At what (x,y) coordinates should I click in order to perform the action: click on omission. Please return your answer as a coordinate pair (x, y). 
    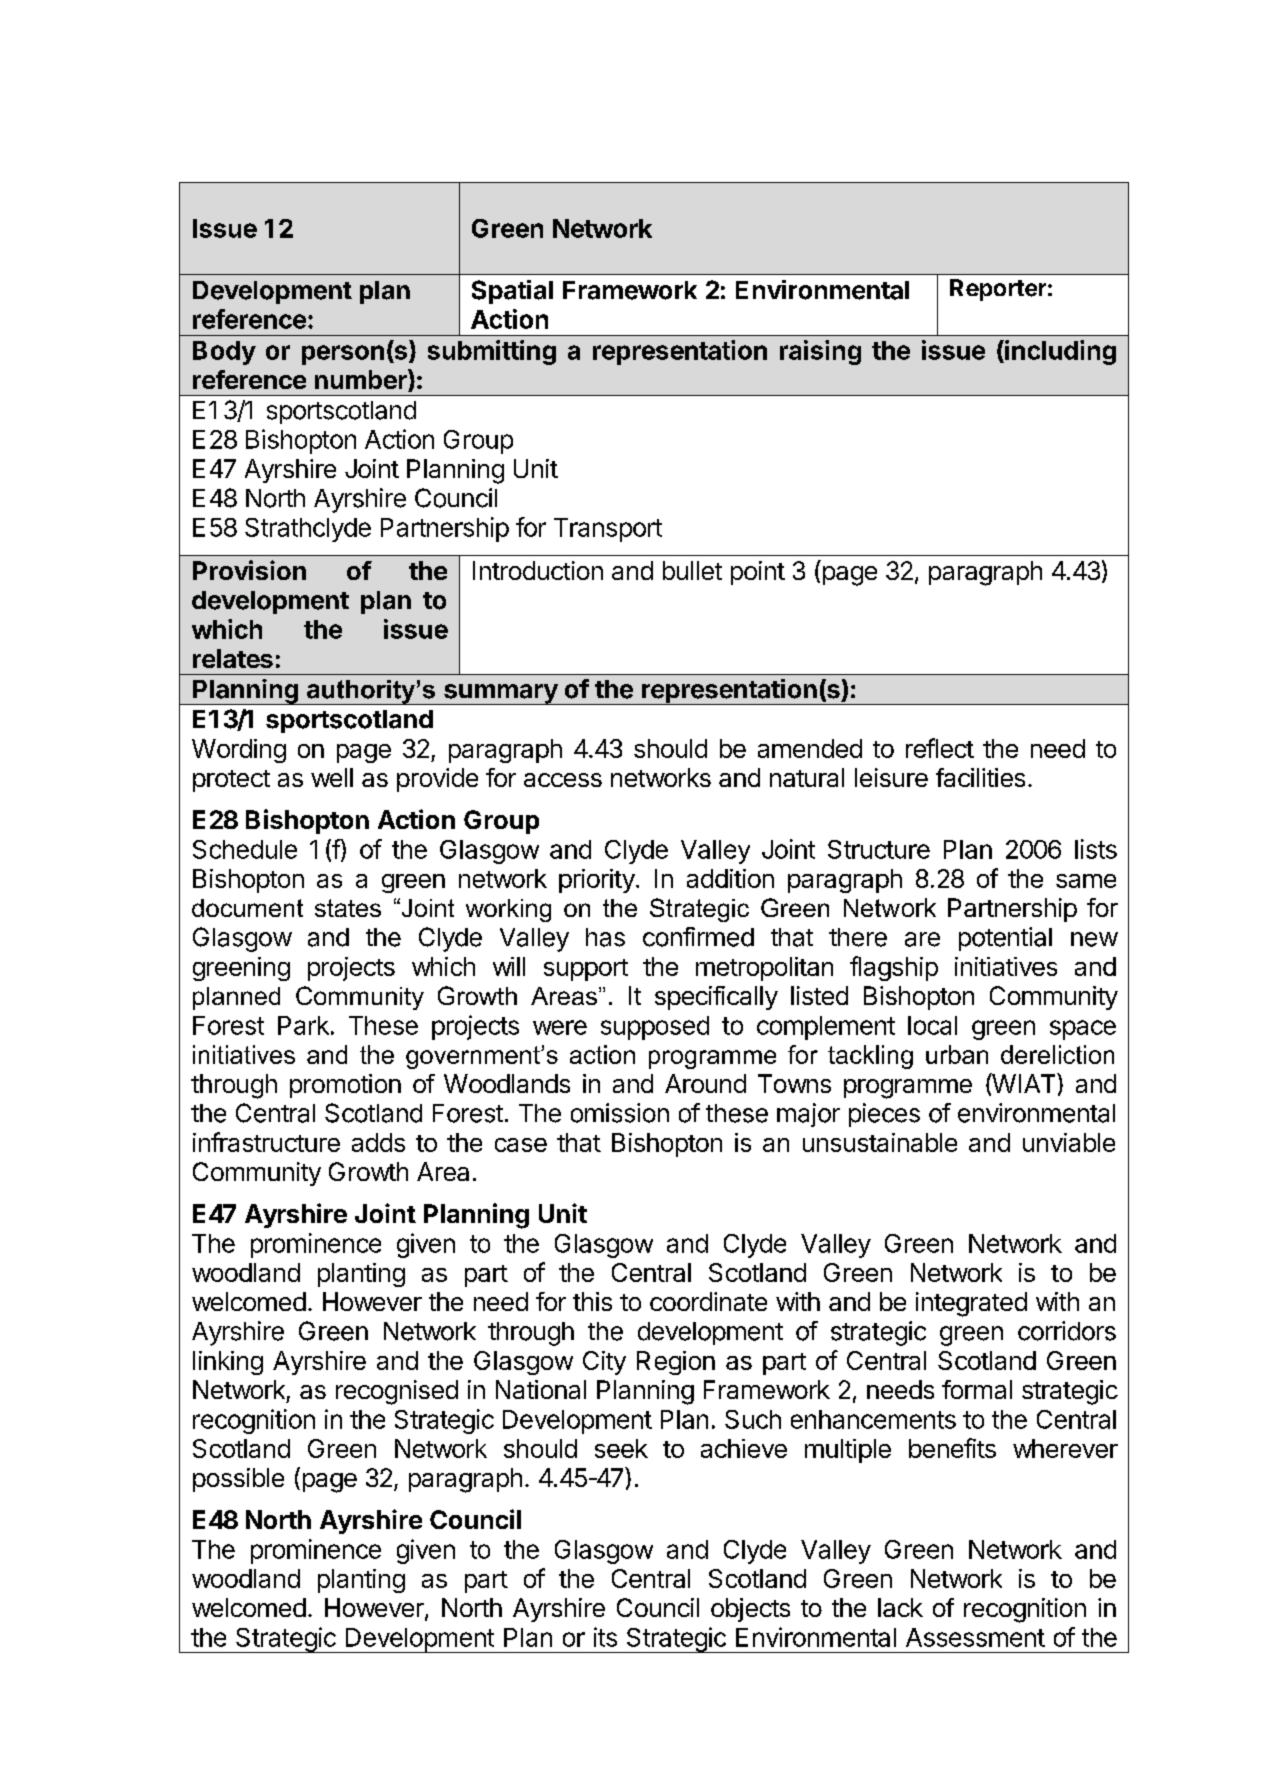
    Looking at the image, I should click on (620, 1113).
